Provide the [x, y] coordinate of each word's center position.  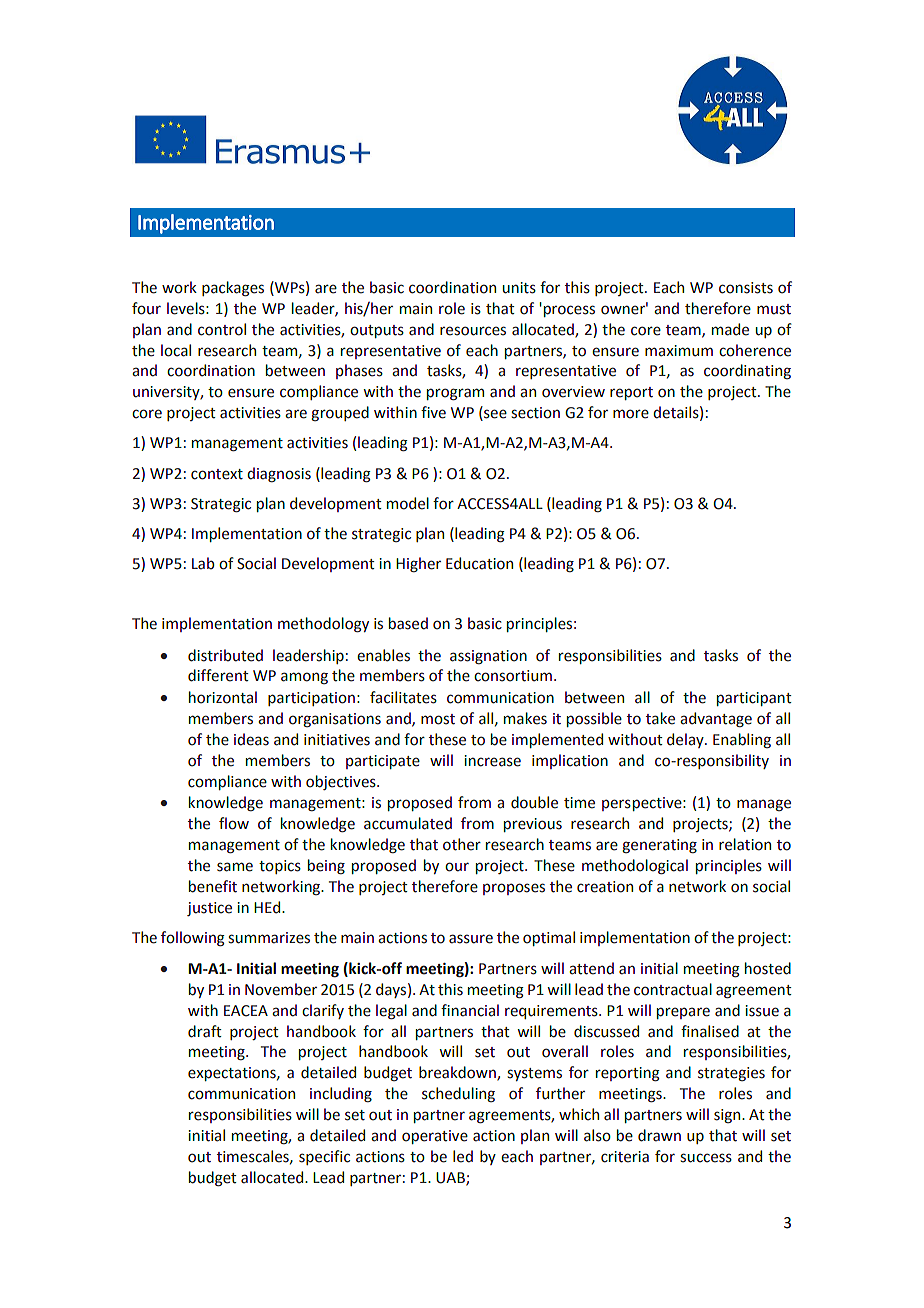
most [438, 719]
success [706, 1158]
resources [473, 331]
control [222, 329]
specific [324, 1157]
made [730, 329]
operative [435, 1137]
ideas [251, 739]
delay [686, 740]
